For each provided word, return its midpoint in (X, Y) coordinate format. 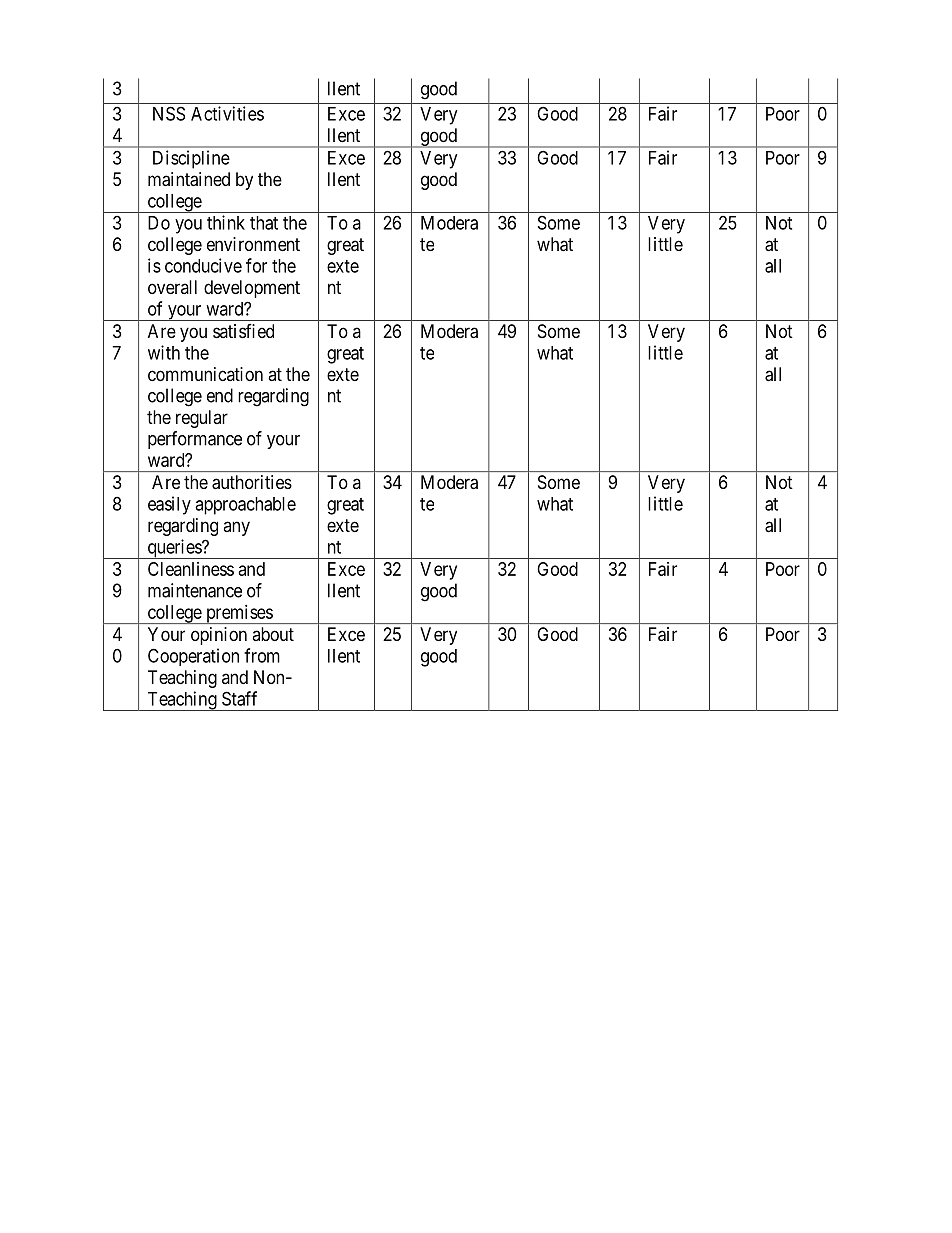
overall (172, 287)
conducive (203, 265)
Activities (227, 113)
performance (195, 440)
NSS (169, 113)
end (220, 395)
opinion (219, 636)
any (236, 528)
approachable (245, 506)
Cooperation (193, 657)
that (264, 223)
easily (169, 505)
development (252, 289)
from (262, 655)
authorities (252, 482)
